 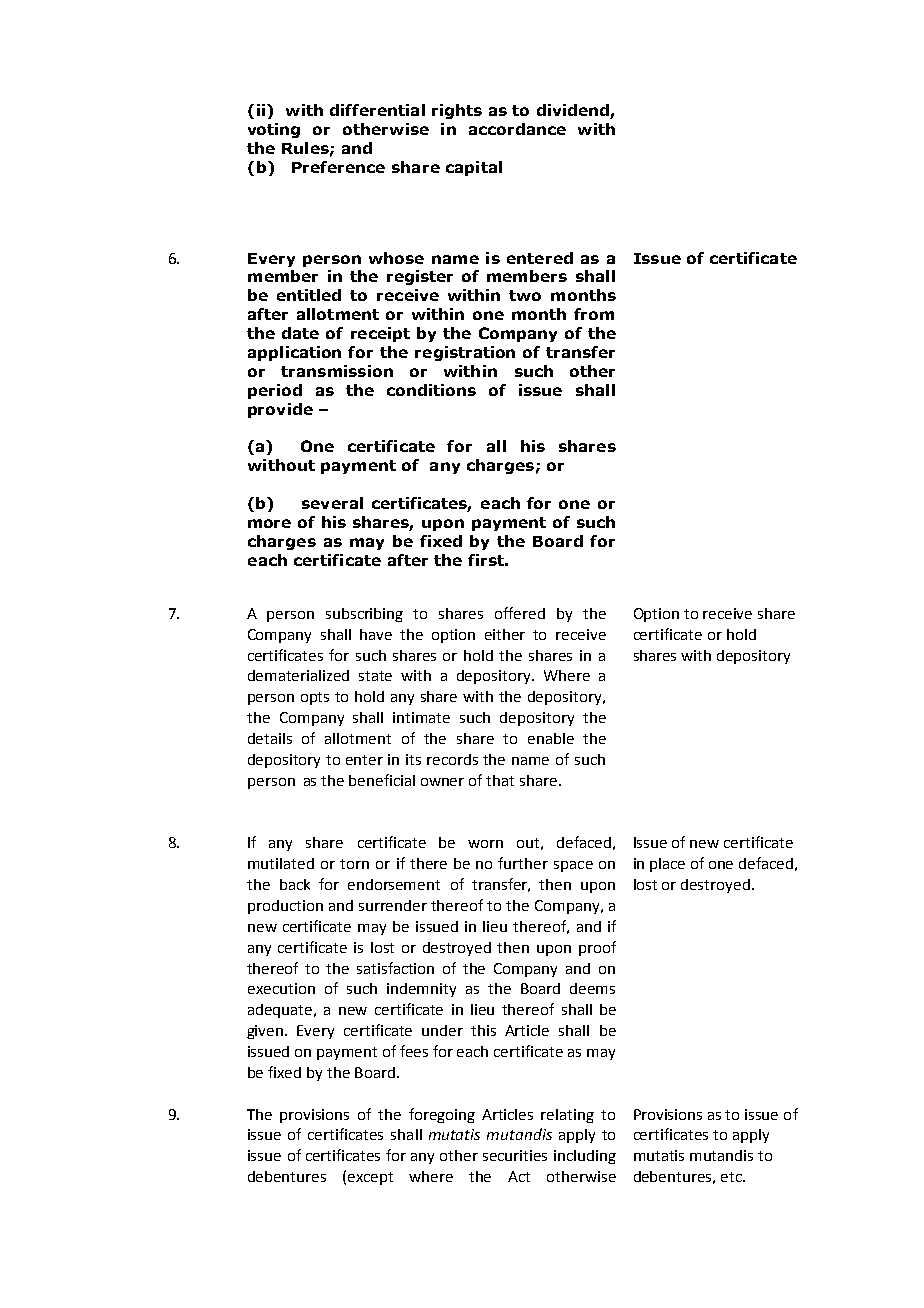 I want to click on Preference, so click(x=338, y=167).
